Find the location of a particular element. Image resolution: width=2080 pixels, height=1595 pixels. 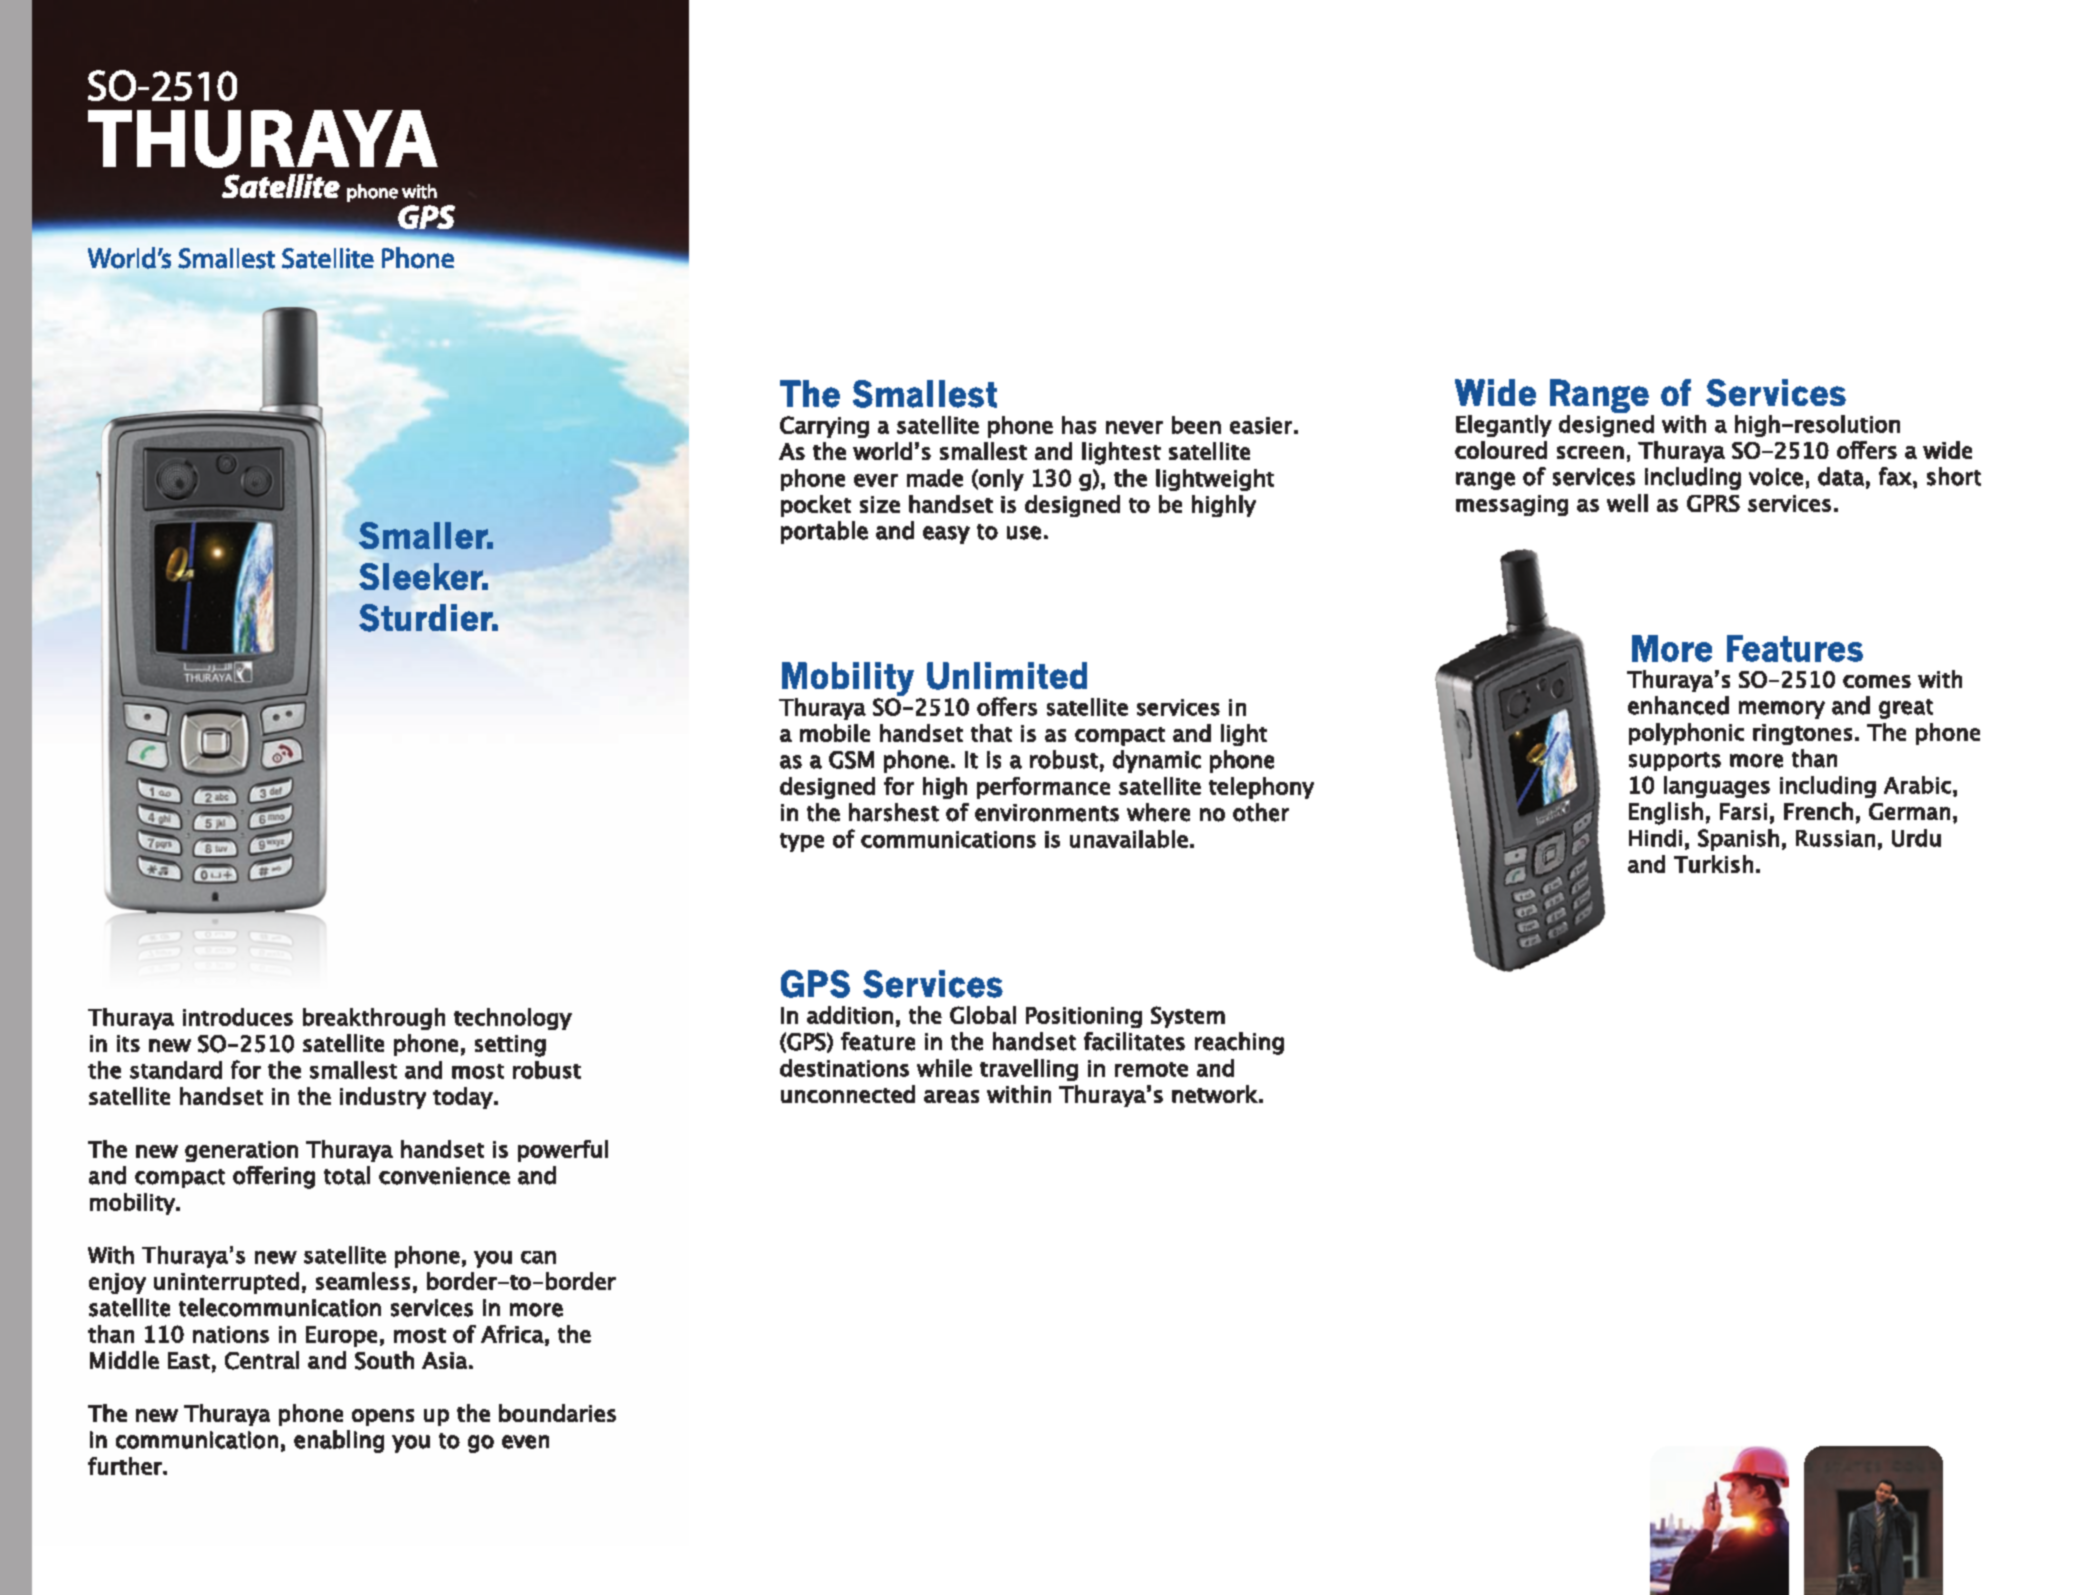

total is located at coordinates (347, 1175).
